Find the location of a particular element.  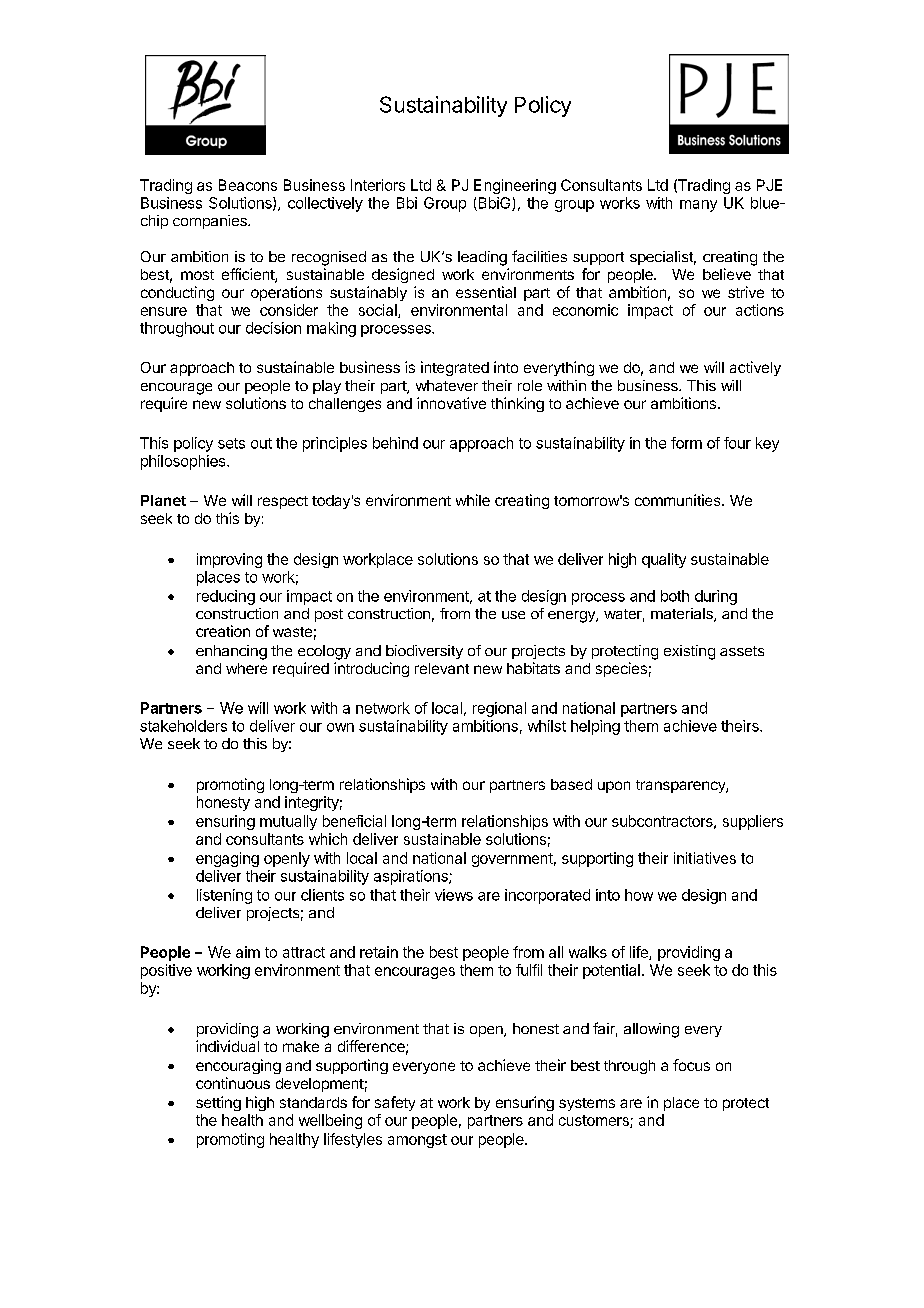

efficient is located at coordinates (249, 275).
